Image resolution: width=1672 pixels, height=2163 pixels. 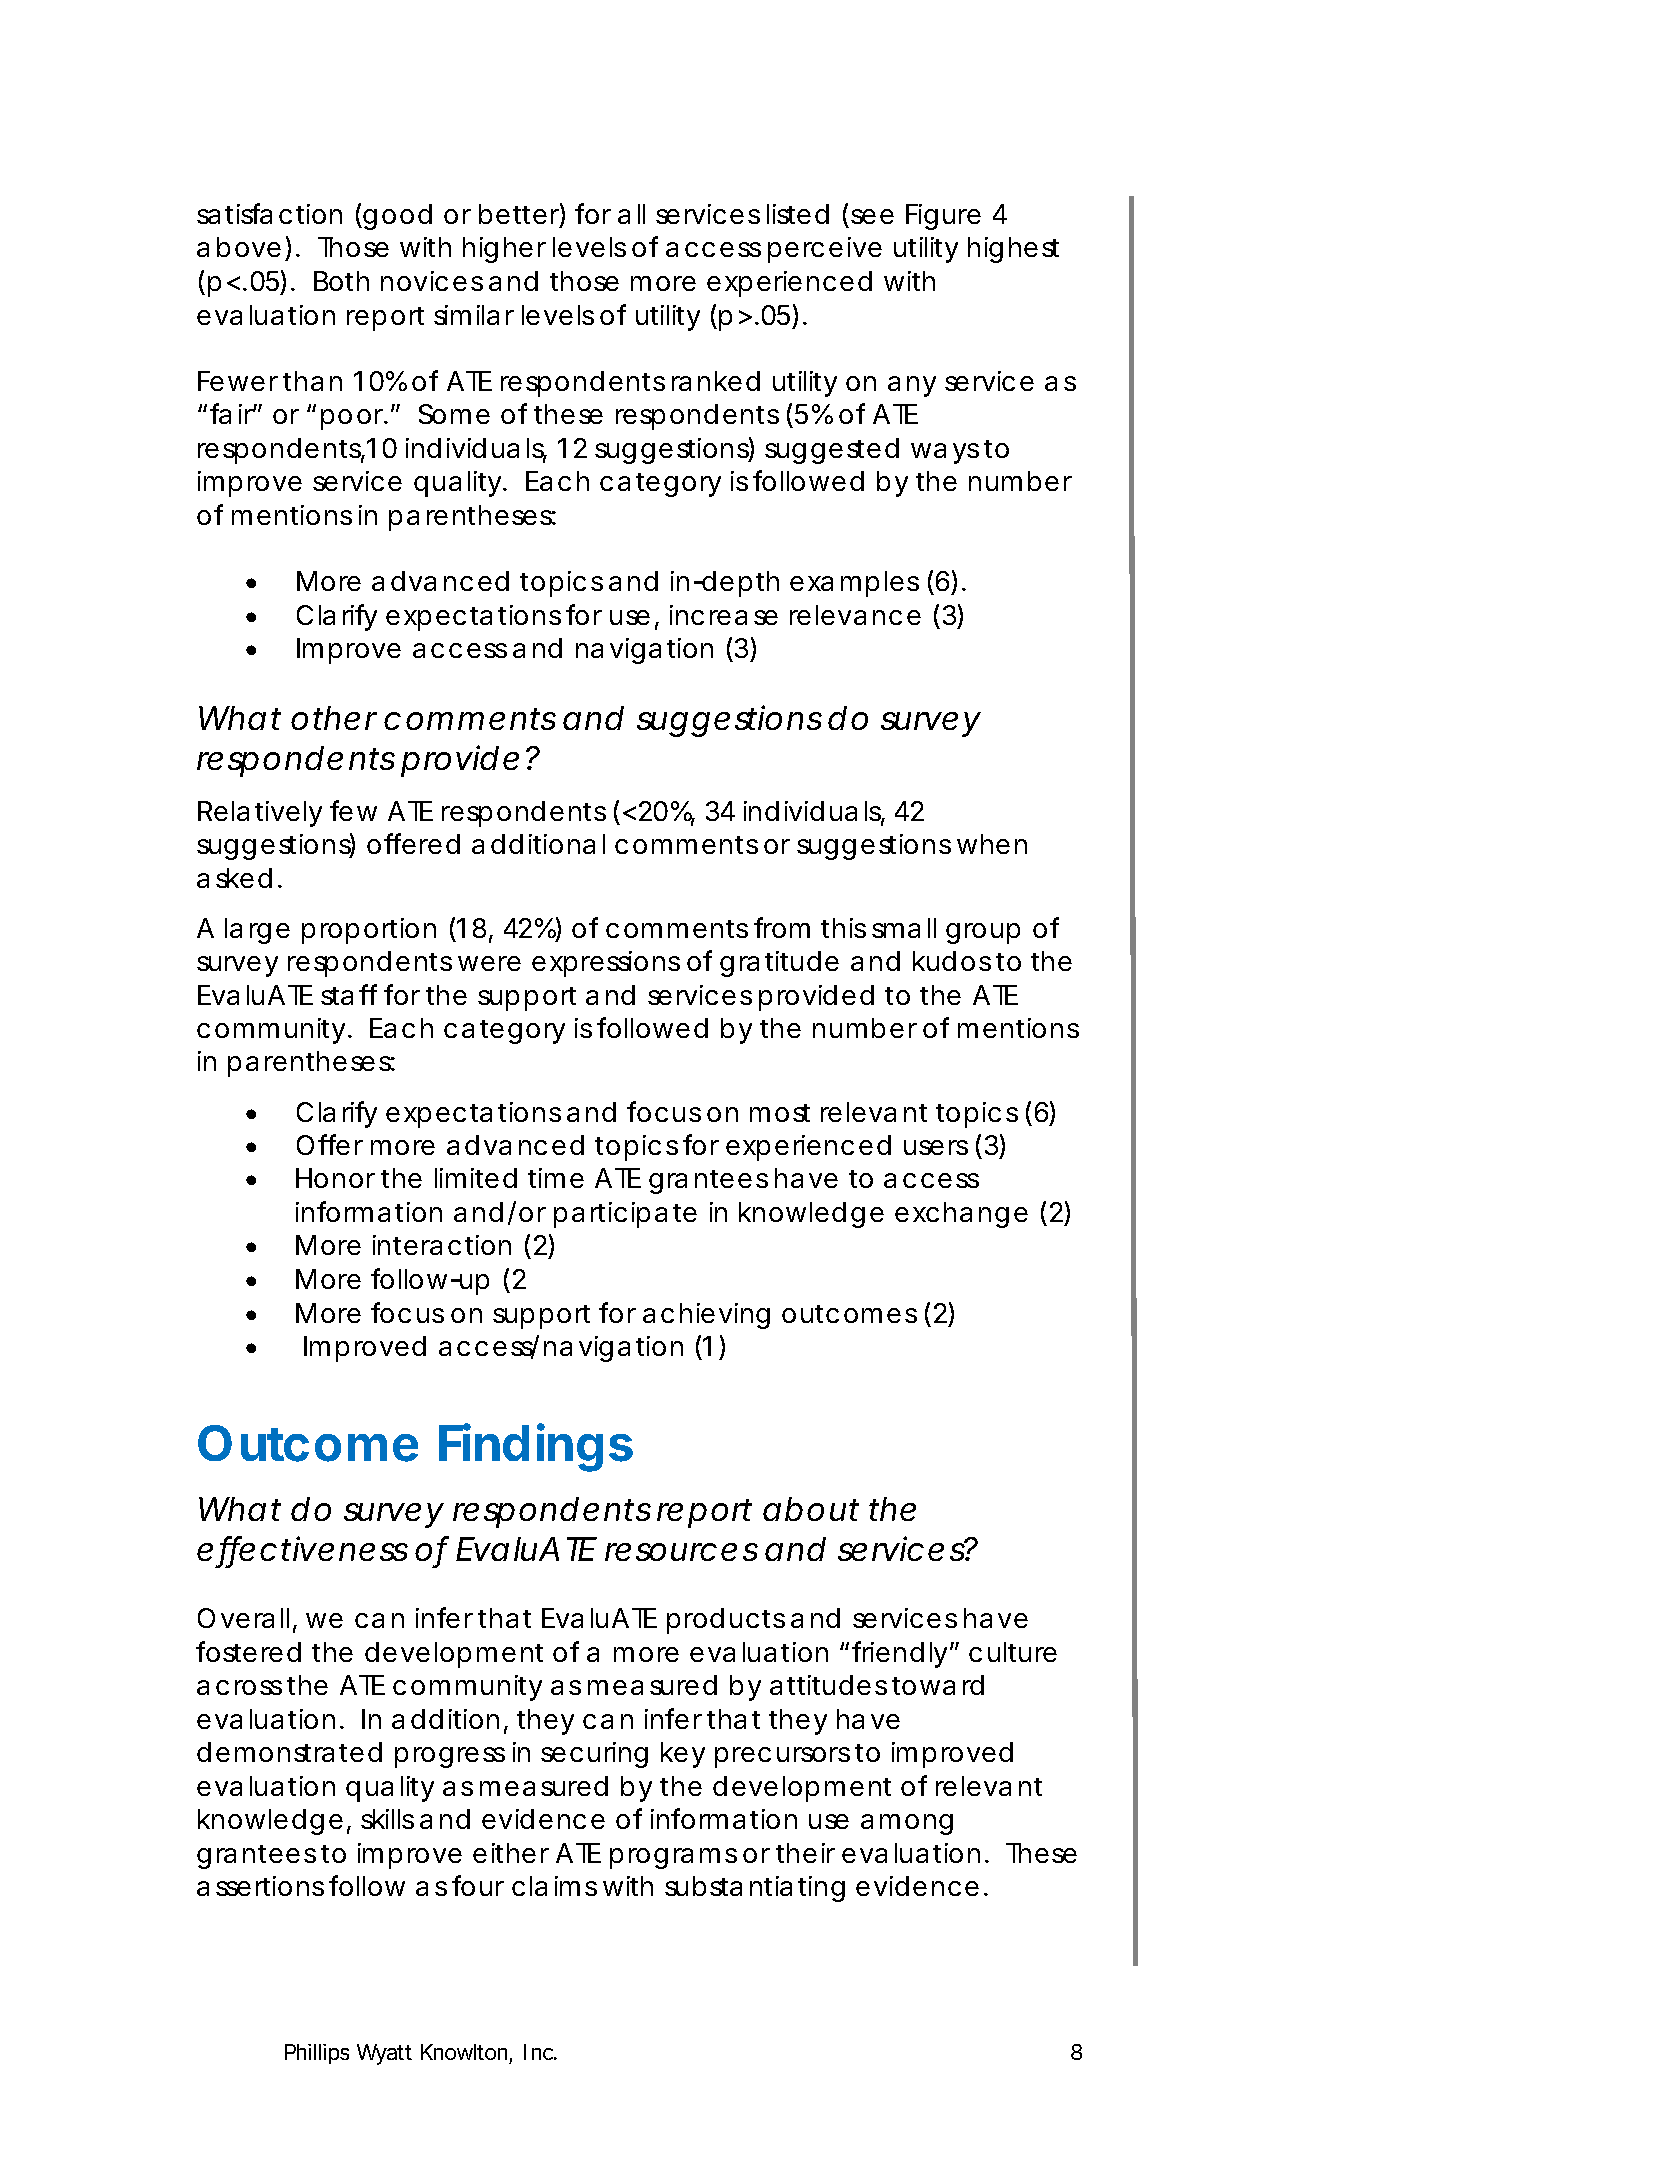 What do you see at coordinates (855, 615) in the document?
I see `relevance` at bounding box center [855, 615].
